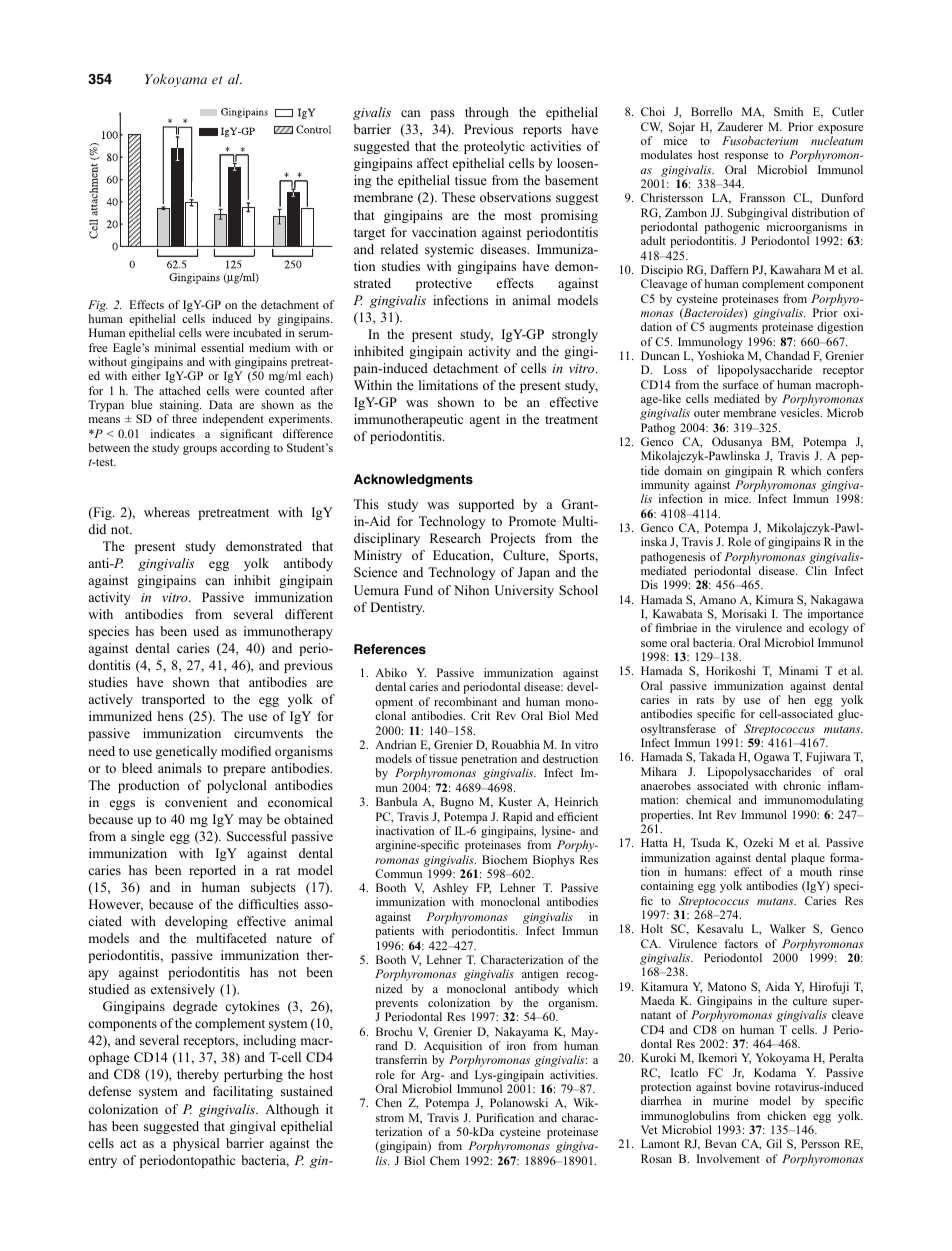 Image resolution: width=952 pixels, height=1251 pixels. Describe the element at coordinates (196, 1144) in the image. I see `physical` at that location.
